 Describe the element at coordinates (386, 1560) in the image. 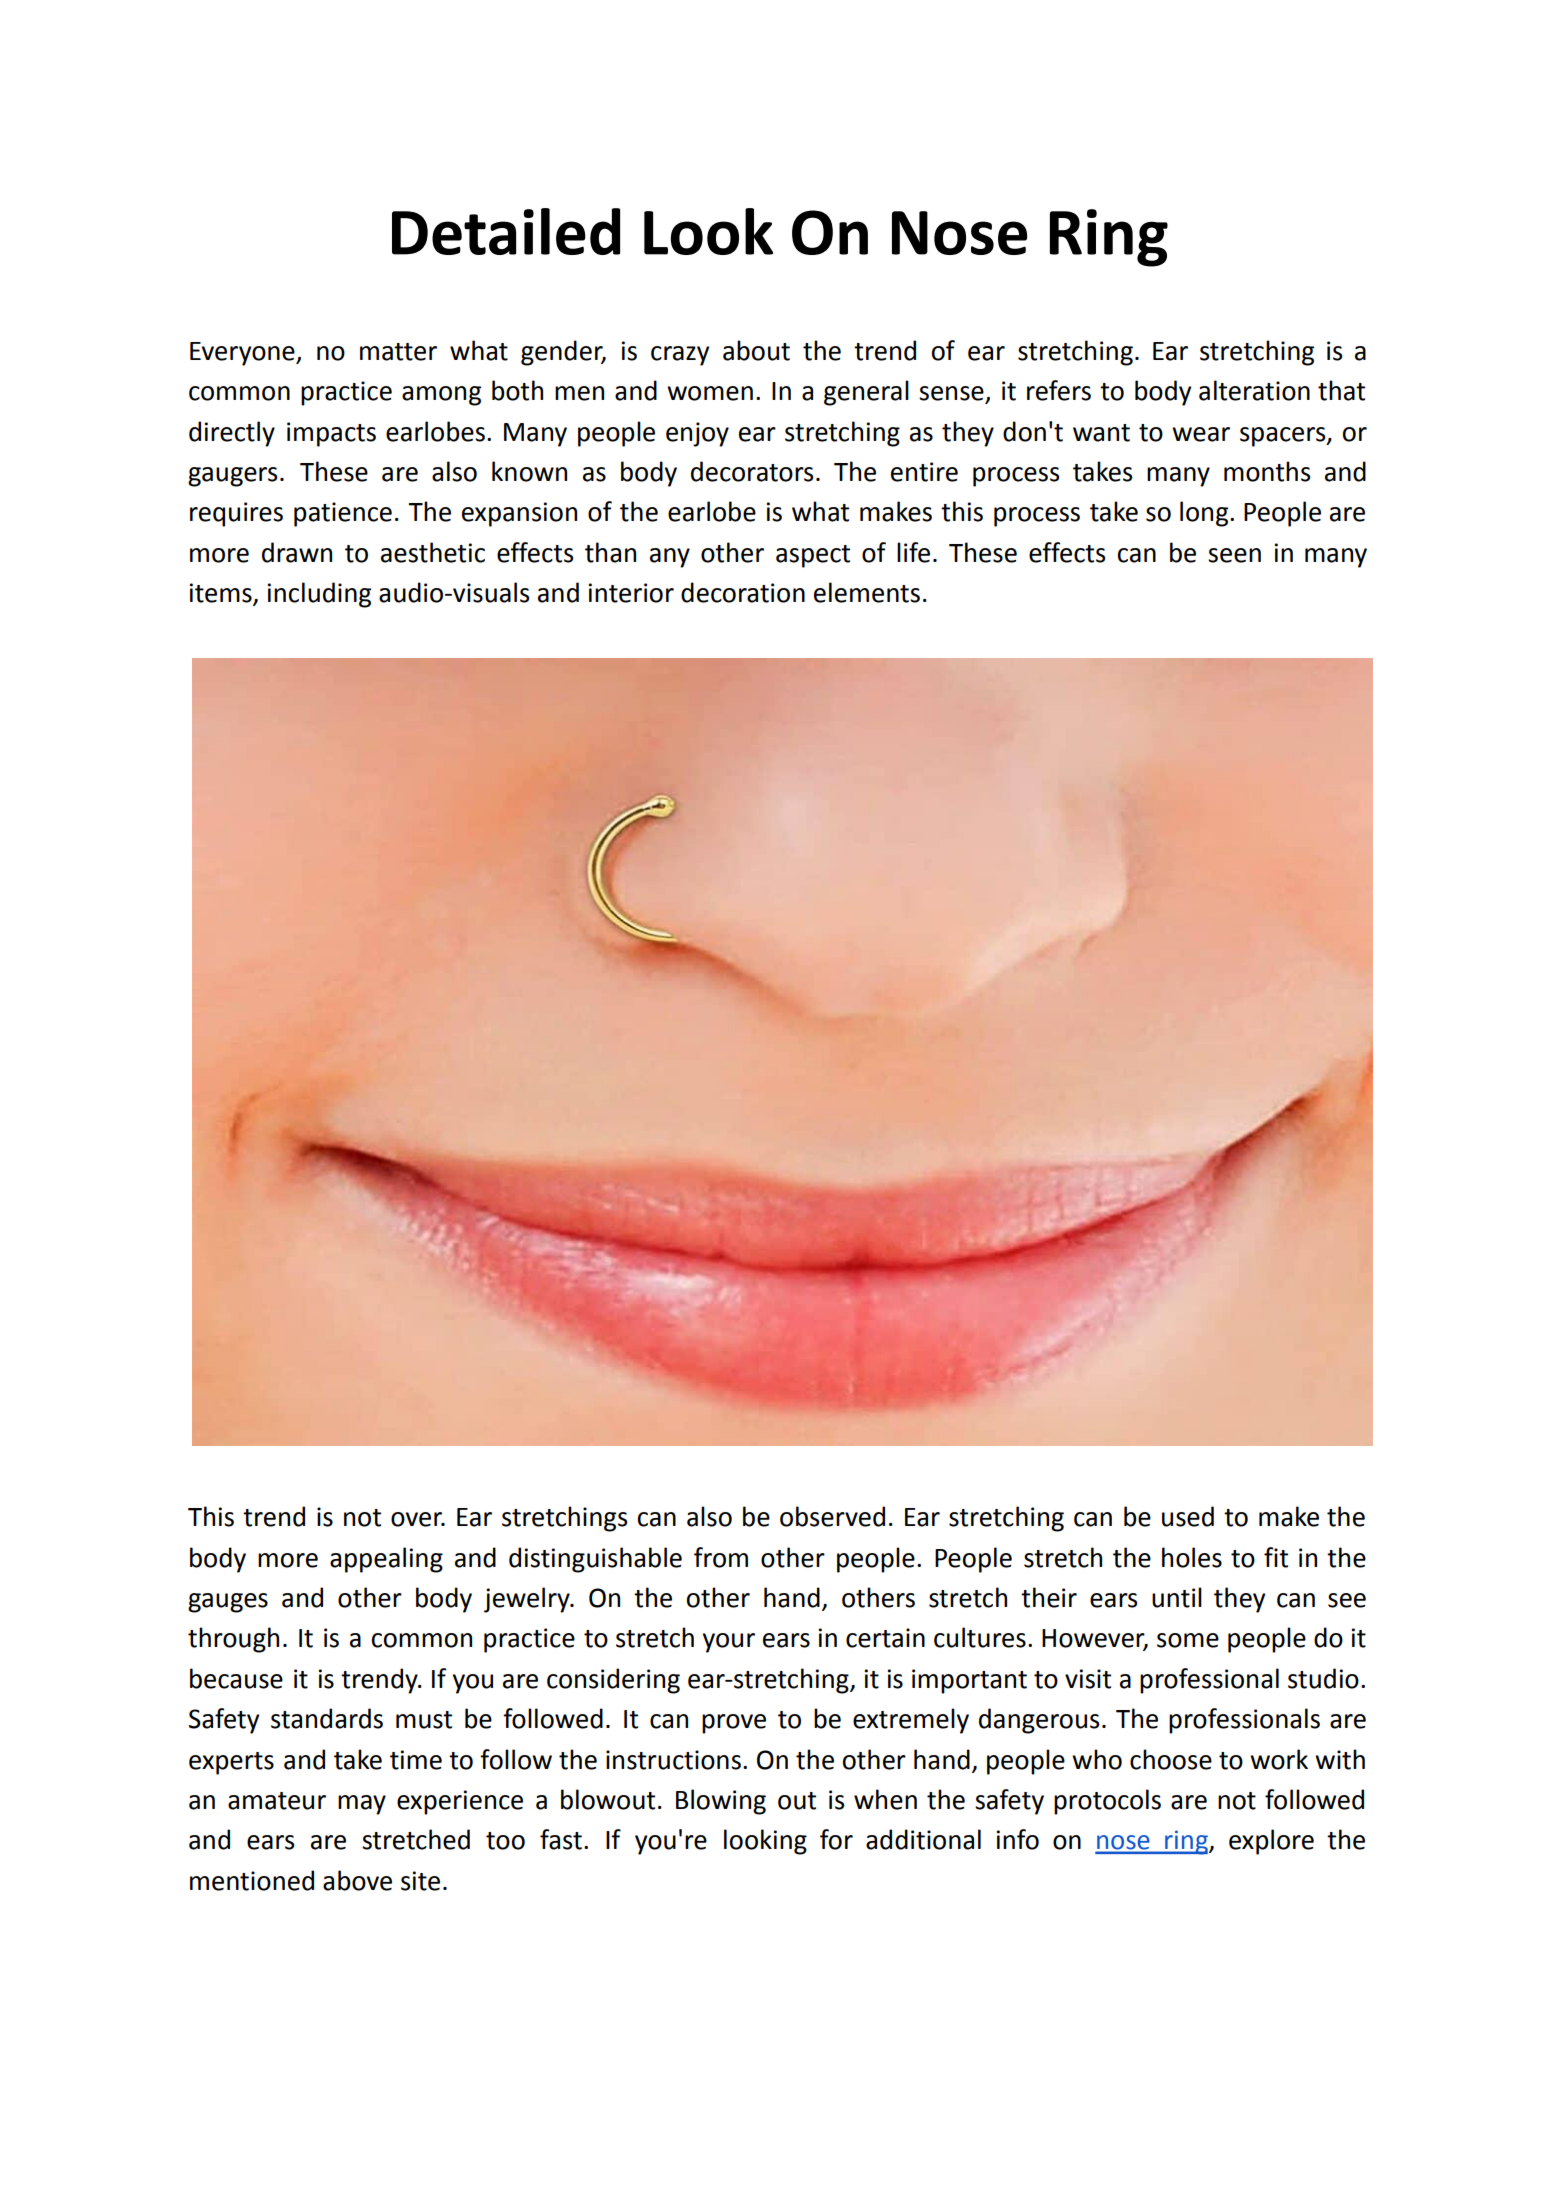

I see `appealing` at that location.
